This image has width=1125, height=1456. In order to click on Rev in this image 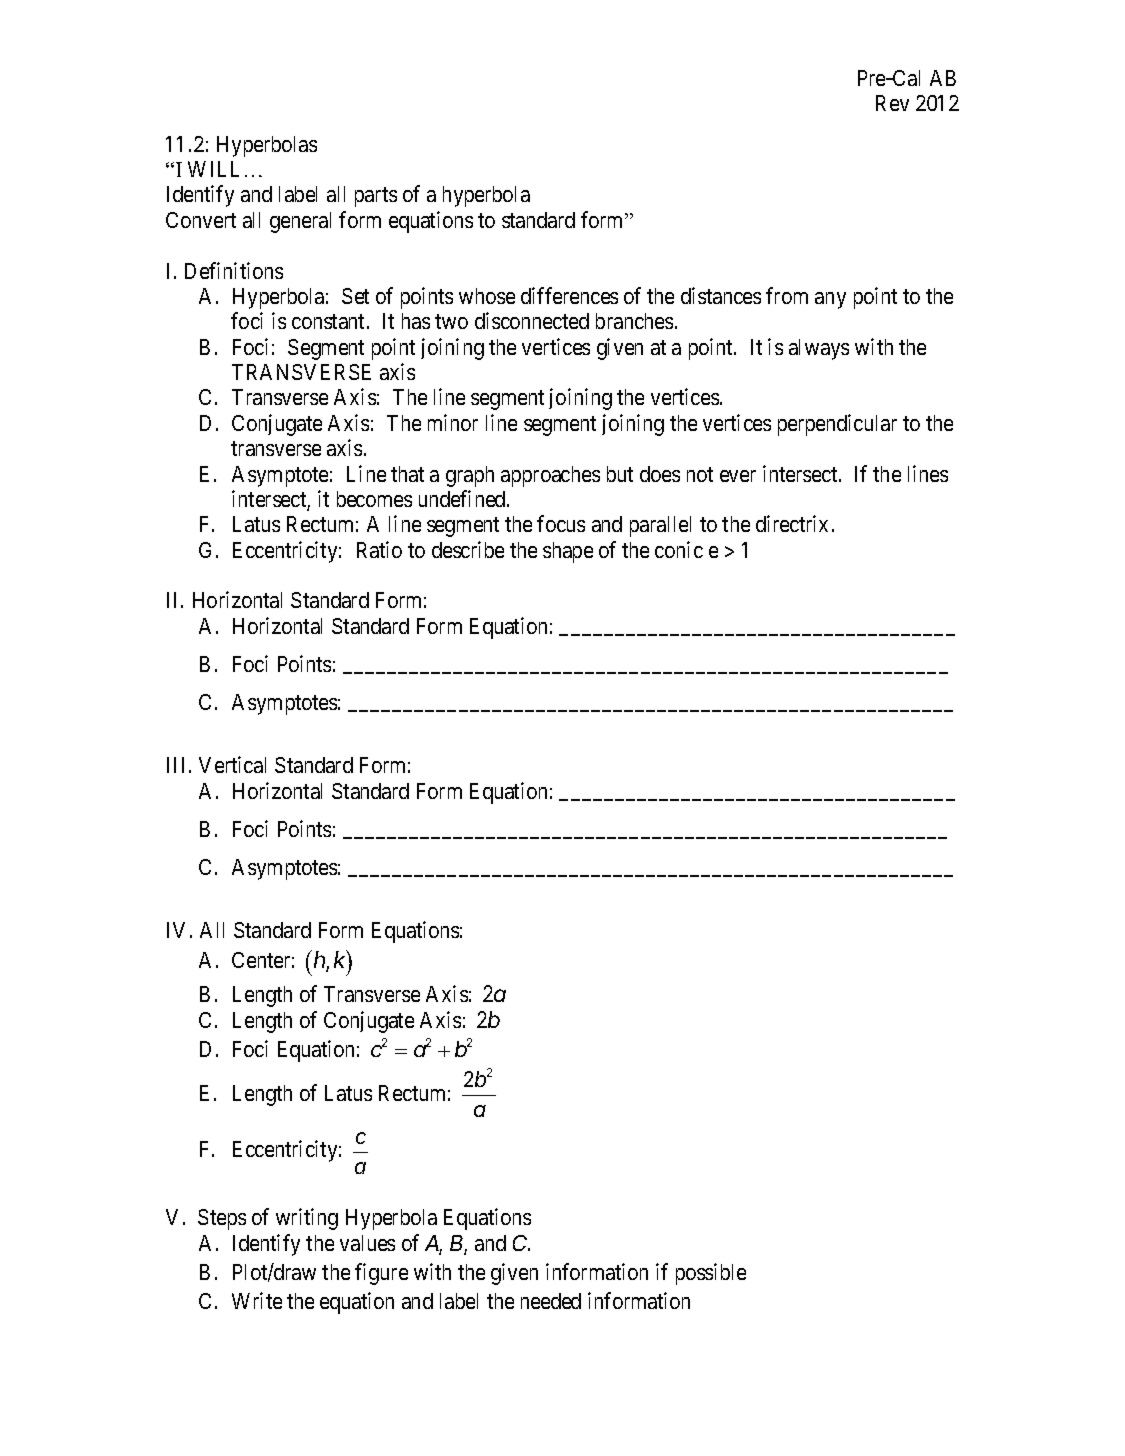, I will do `click(892, 103)`.
